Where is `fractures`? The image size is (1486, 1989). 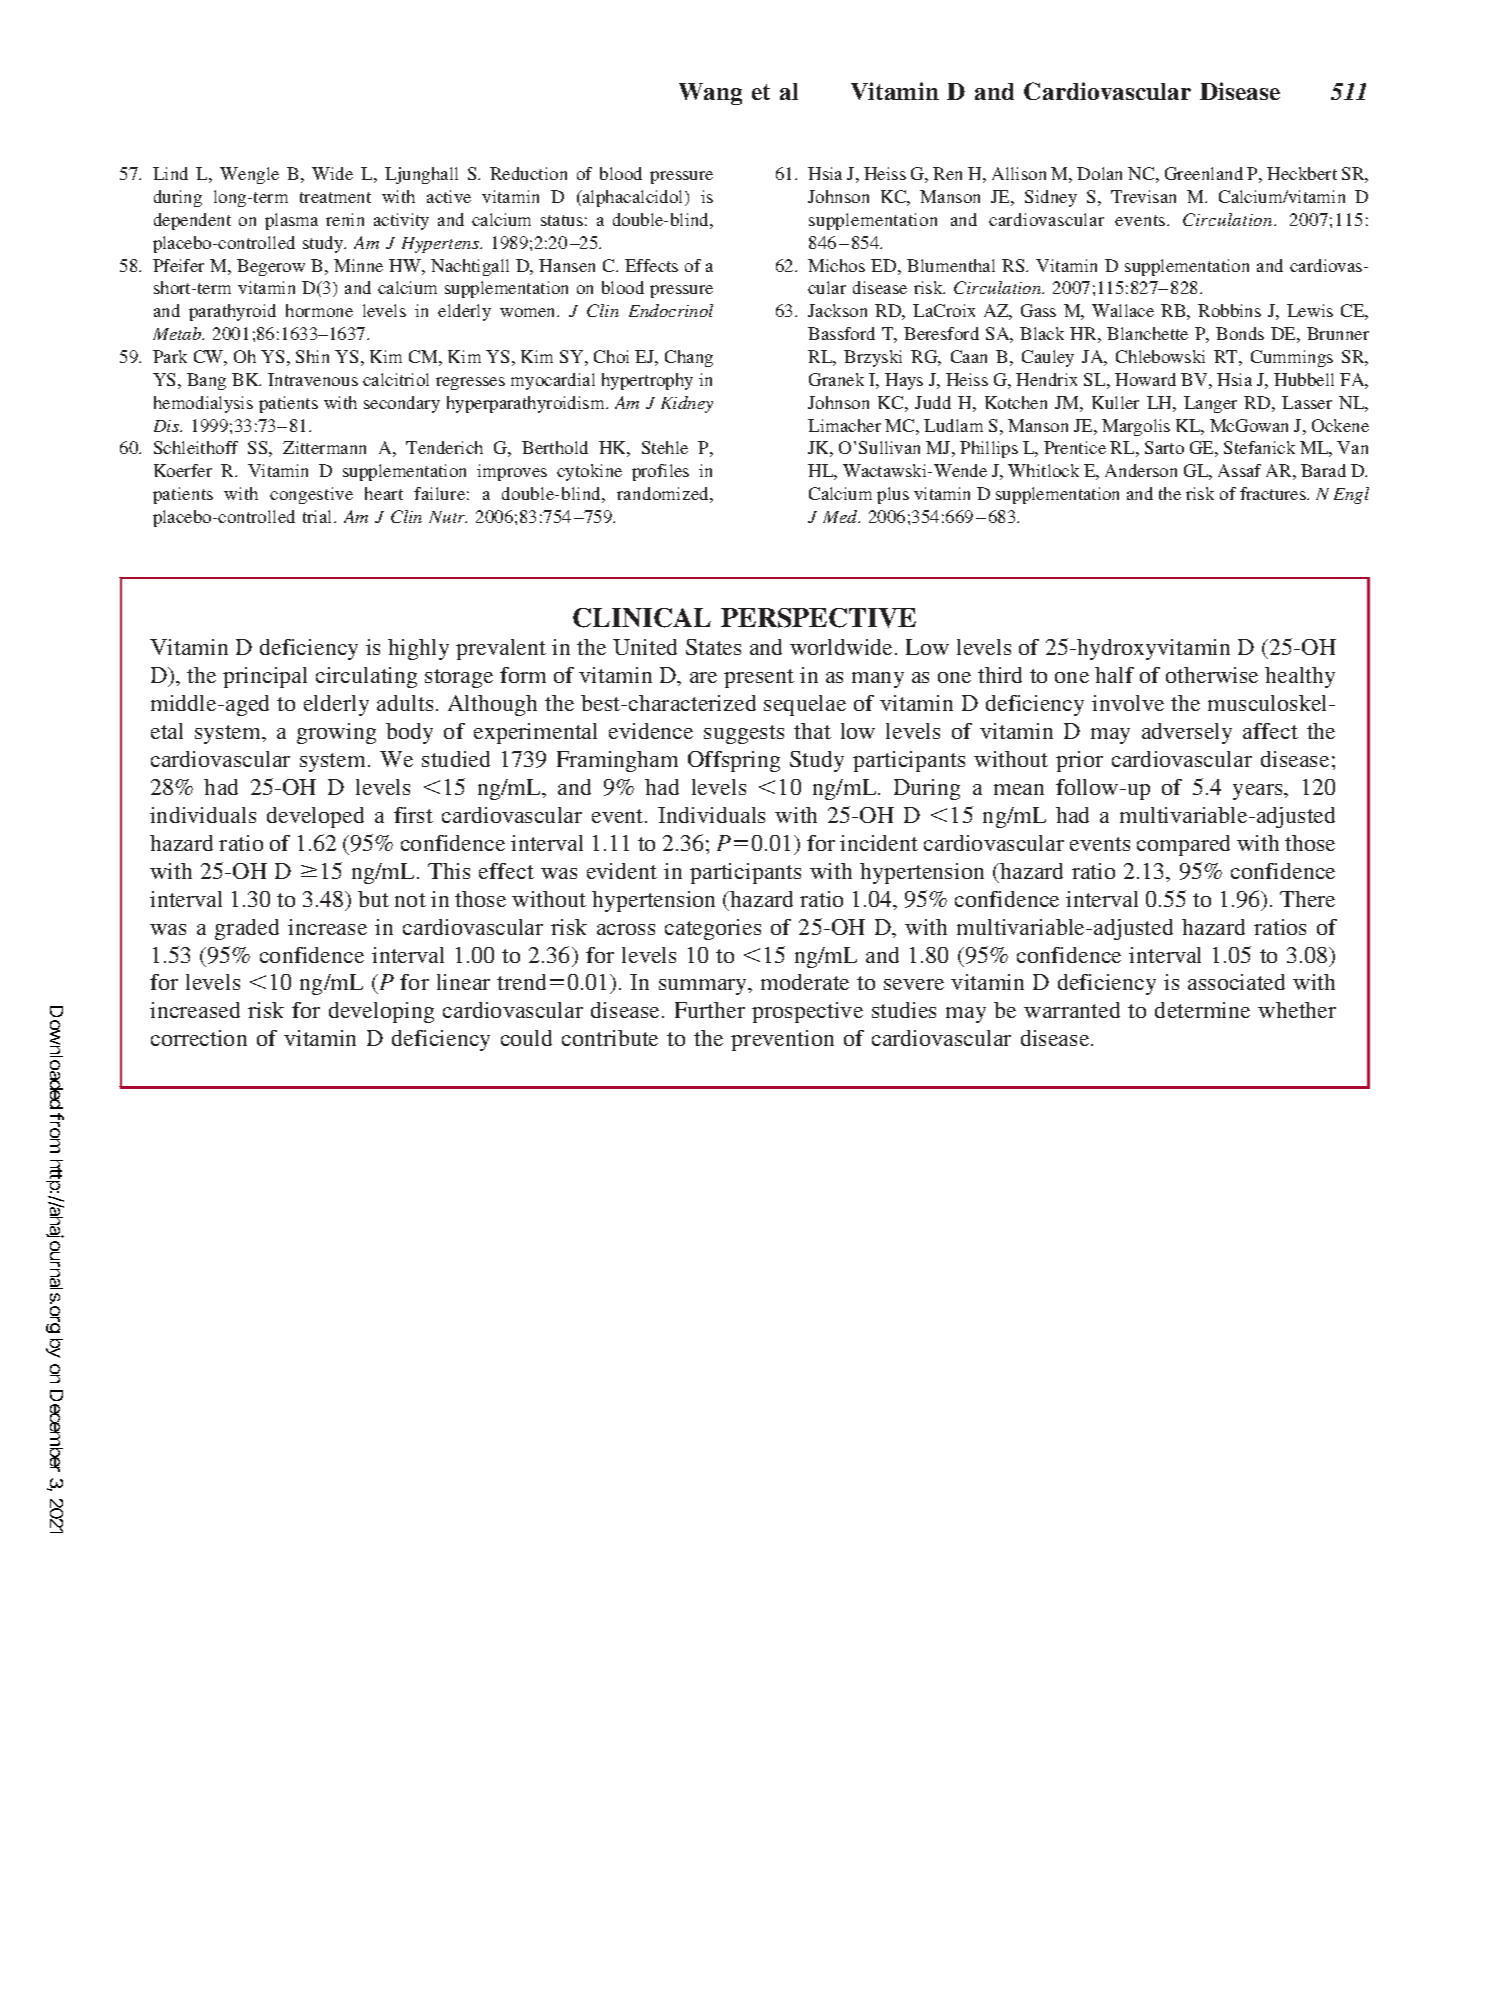 fractures is located at coordinates (1274, 493).
